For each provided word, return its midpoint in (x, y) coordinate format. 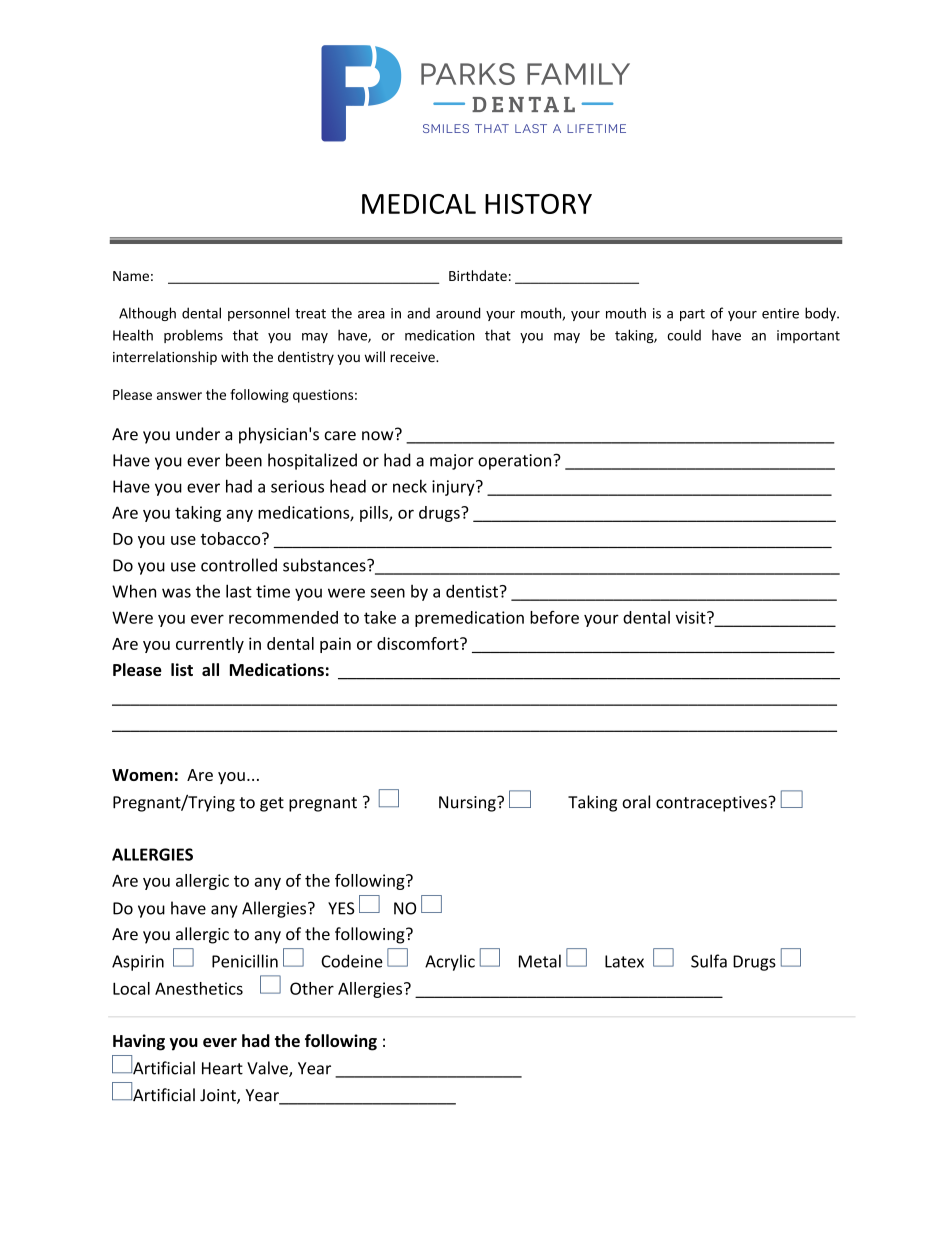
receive (413, 357)
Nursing (468, 804)
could (684, 335)
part (692, 315)
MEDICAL (419, 204)
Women (142, 775)
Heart (222, 1068)
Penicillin (245, 961)
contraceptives (711, 804)
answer (179, 396)
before (554, 617)
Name (131, 276)
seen (388, 593)
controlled (239, 565)
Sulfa (709, 961)
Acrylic (450, 962)
